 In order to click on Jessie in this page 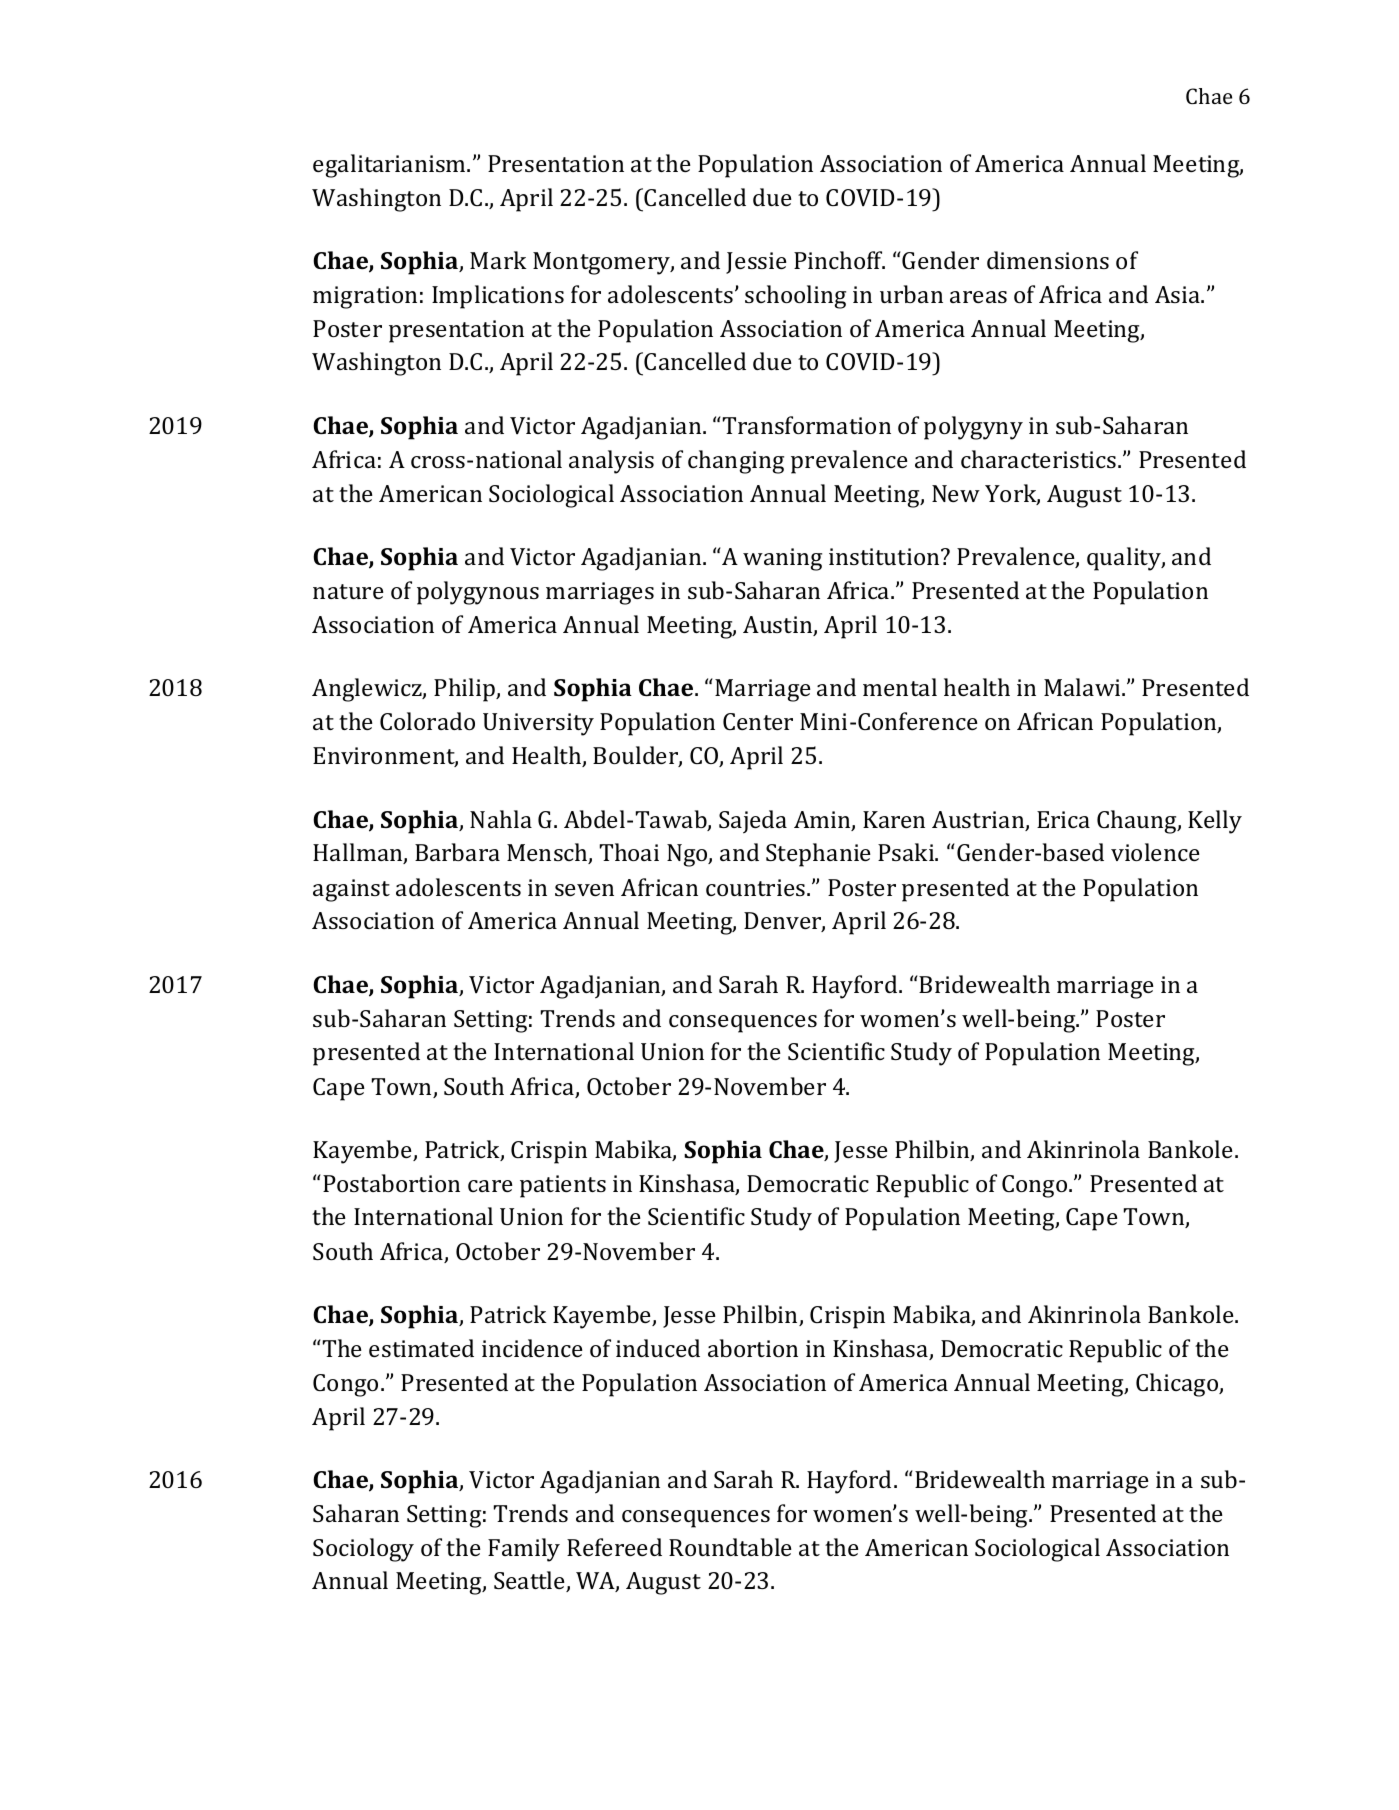, I will do `click(756, 263)`.
